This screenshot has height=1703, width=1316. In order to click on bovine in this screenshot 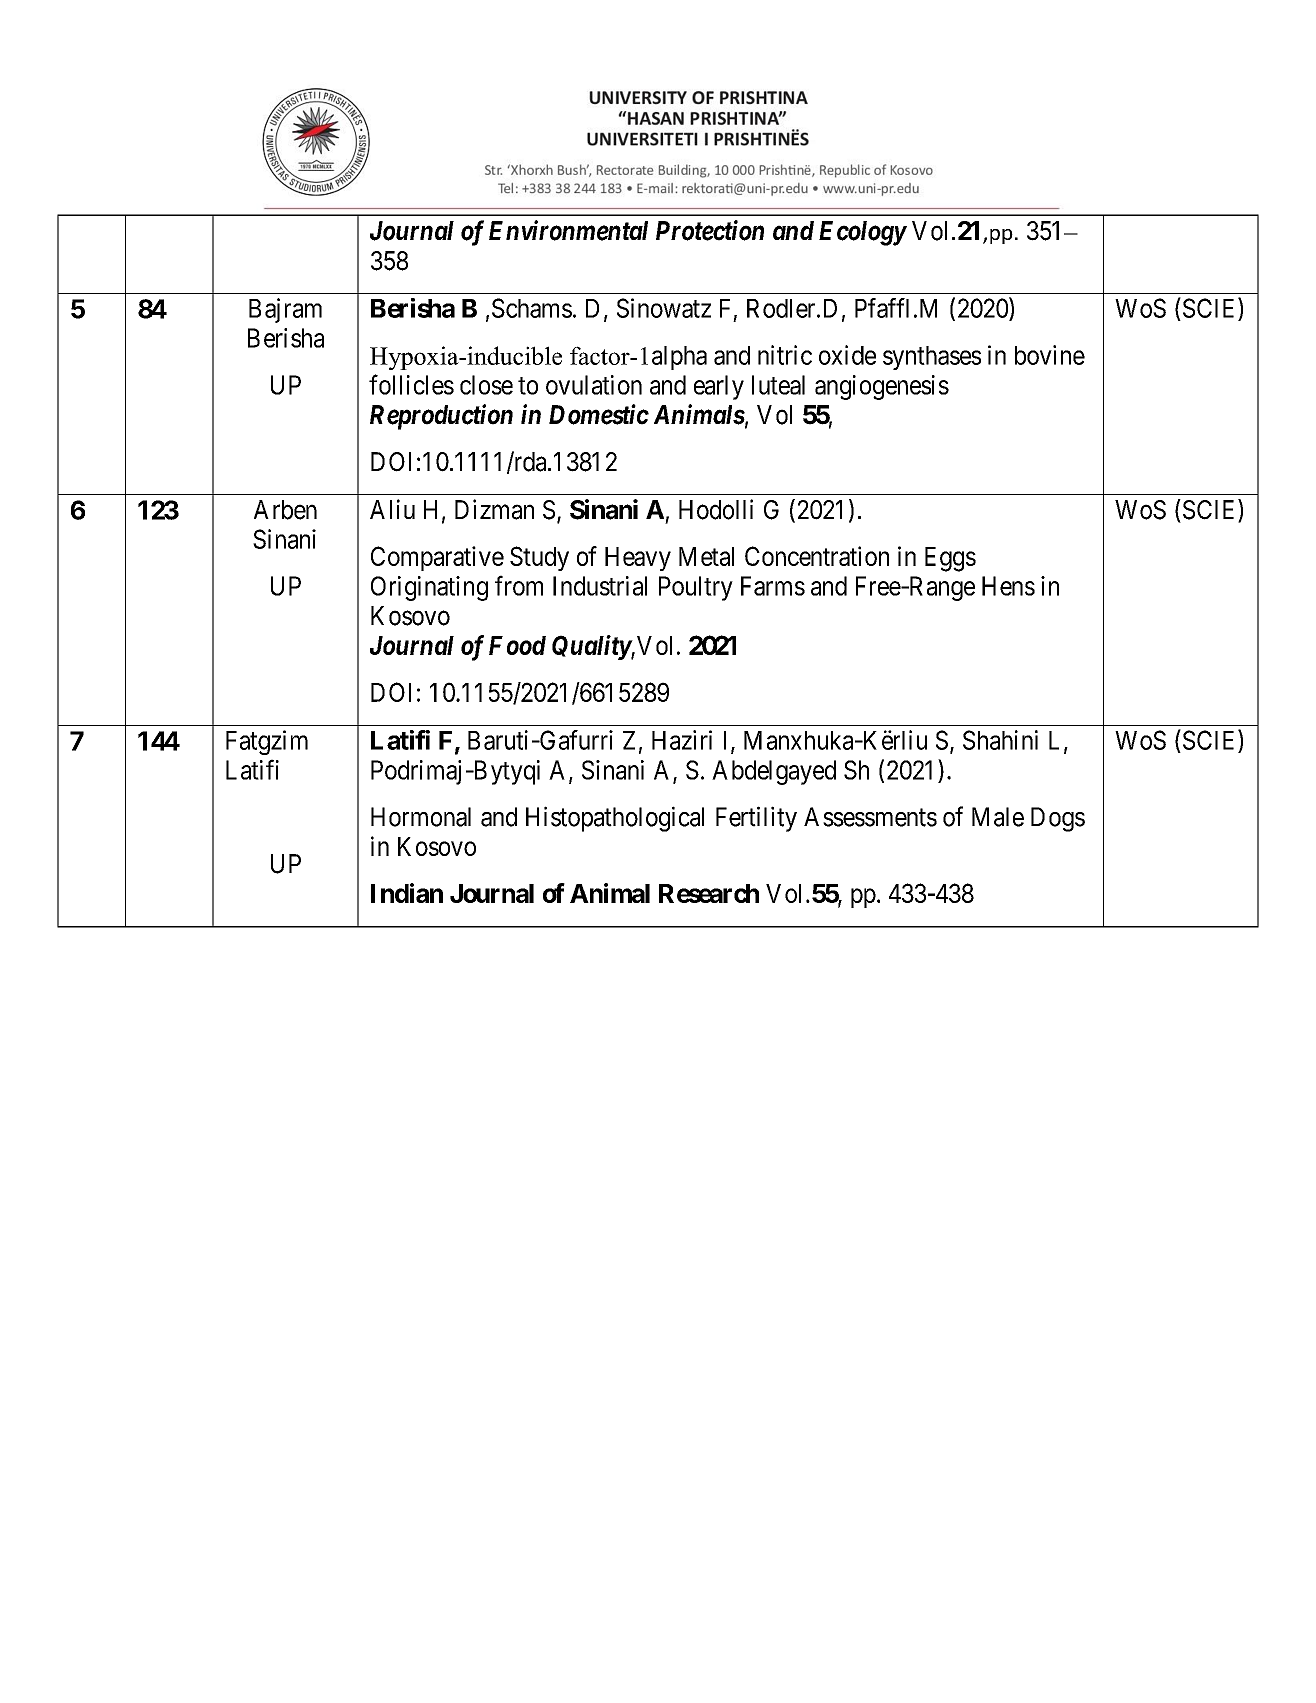, I will do `click(1050, 355)`.
